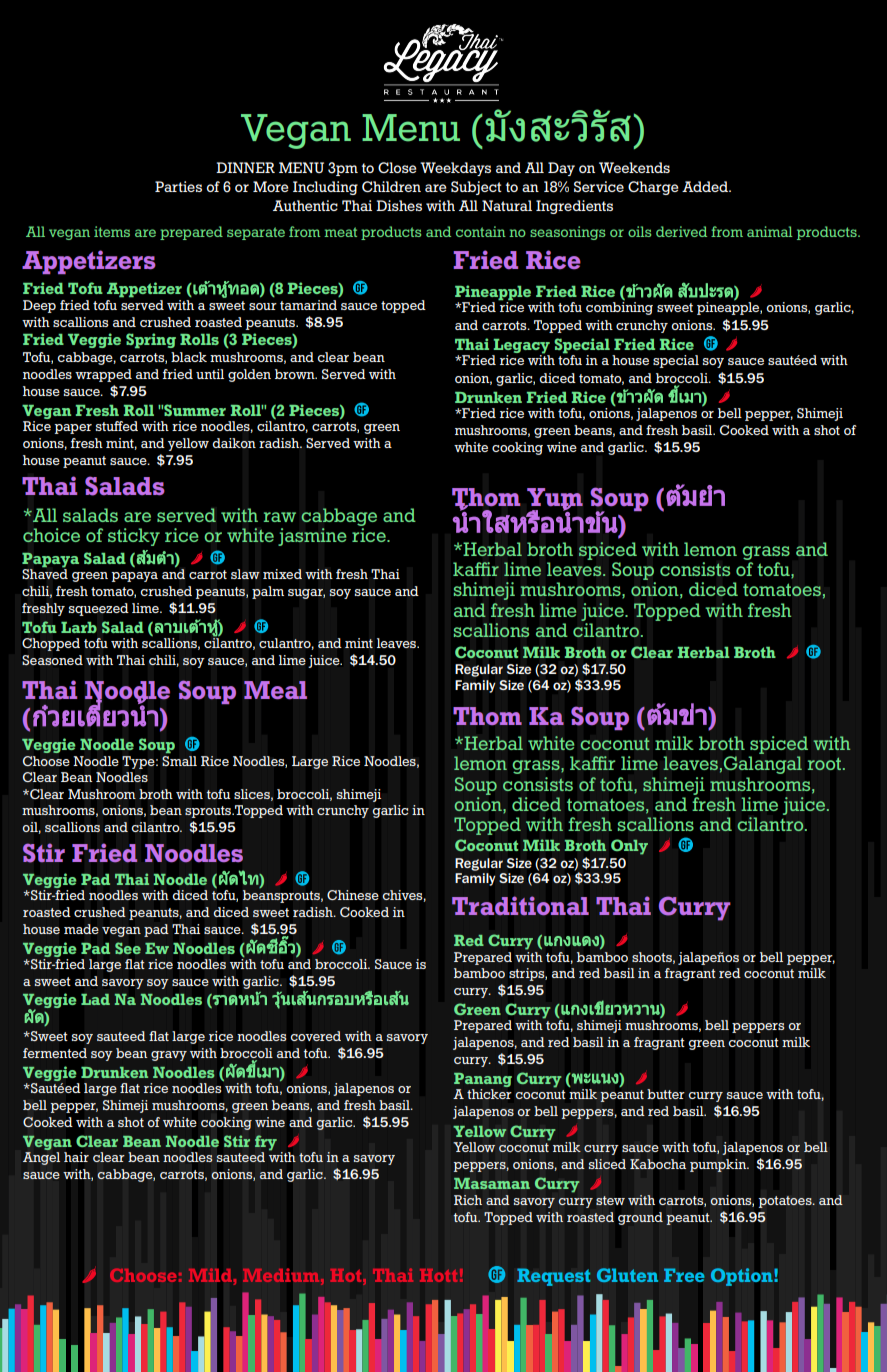  What do you see at coordinates (76, 1157) in the screenshot?
I see `hair` at bounding box center [76, 1157].
